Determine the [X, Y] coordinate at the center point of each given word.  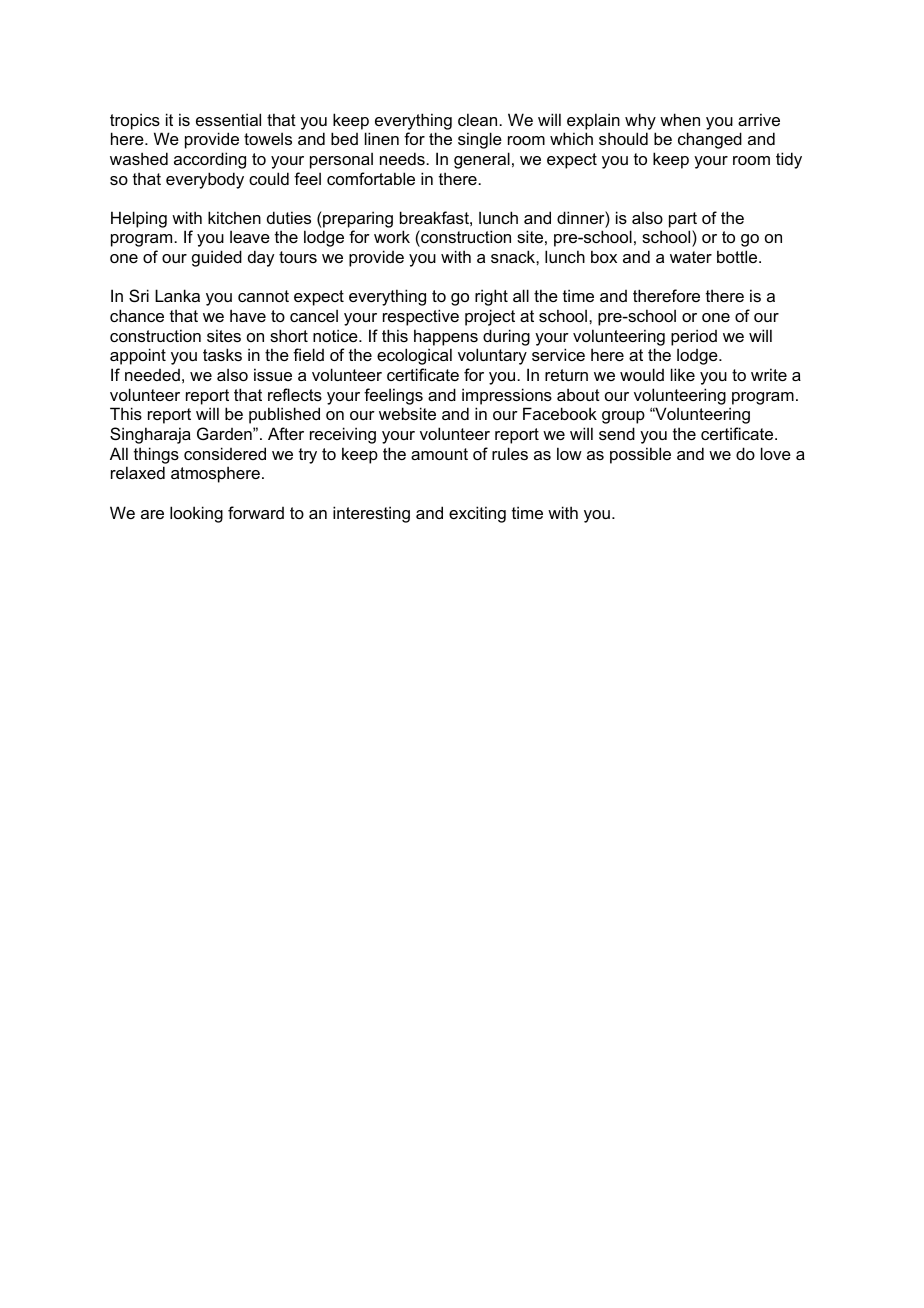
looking [196, 514]
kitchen [234, 217]
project [490, 317]
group [623, 417]
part [683, 220]
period [694, 337]
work [392, 236]
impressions [507, 396]
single [480, 140]
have [248, 315]
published [284, 415]
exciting [477, 514]
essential [228, 119]
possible [640, 455]
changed [710, 140]
